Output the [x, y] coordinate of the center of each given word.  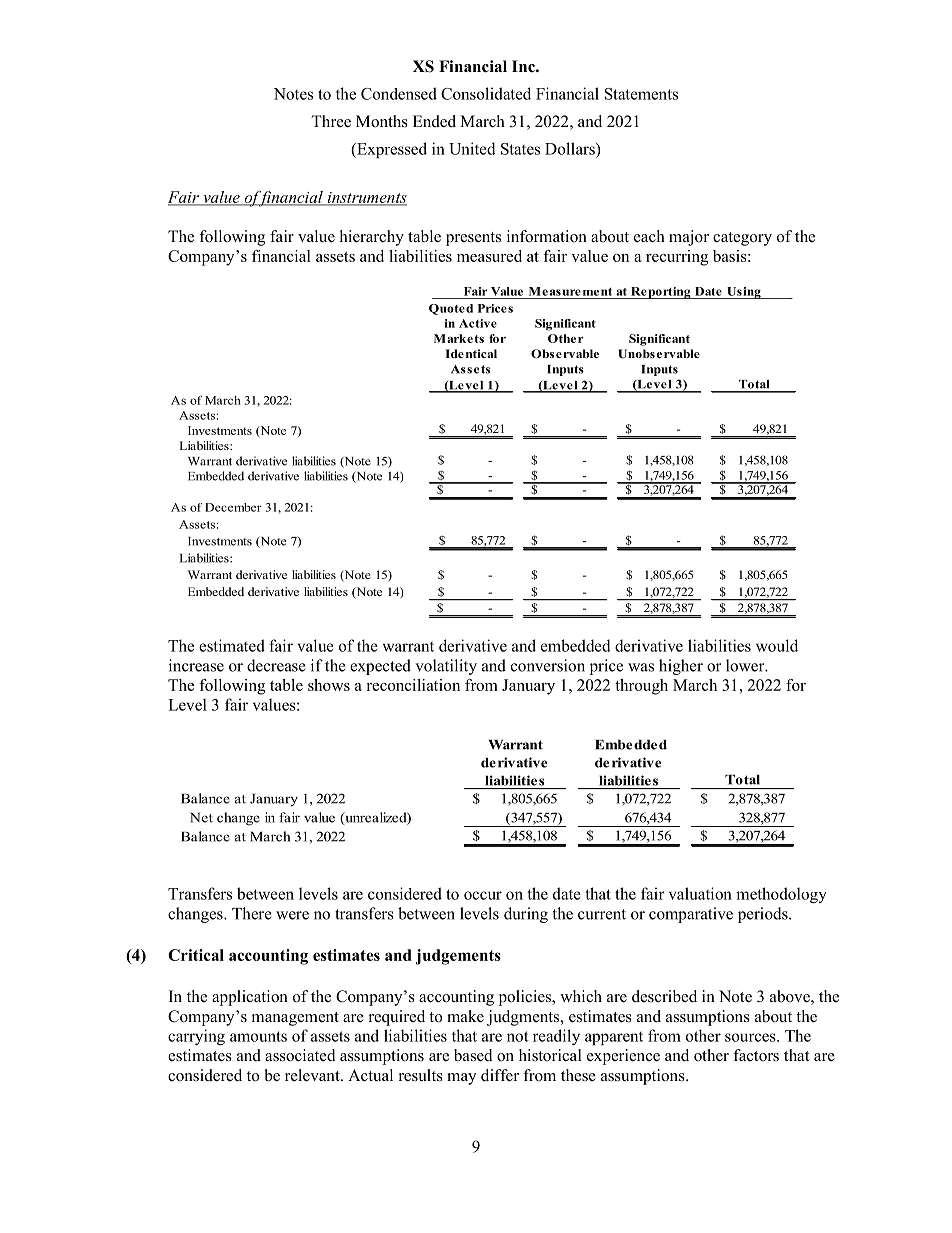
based [473, 1055]
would [777, 645]
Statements [641, 94]
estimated [232, 645]
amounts [258, 1036]
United [472, 148]
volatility [446, 667]
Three [331, 121]
